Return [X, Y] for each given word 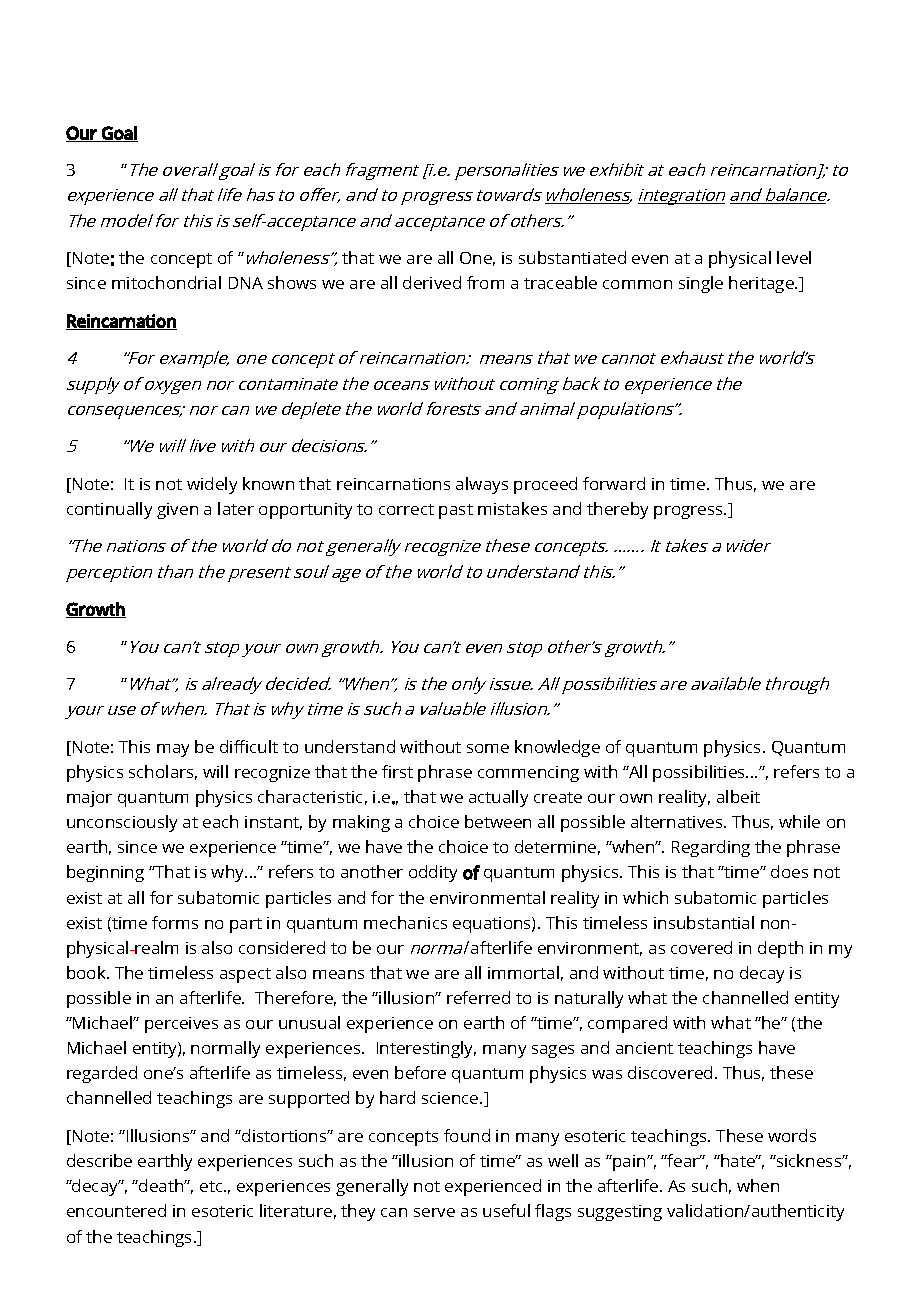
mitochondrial [166, 282]
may [173, 750]
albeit [738, 796]
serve [434, 1212]
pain [629, 1163]
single [701, 284]
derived [432, 282]
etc [212, 1186]
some [488, 748]
